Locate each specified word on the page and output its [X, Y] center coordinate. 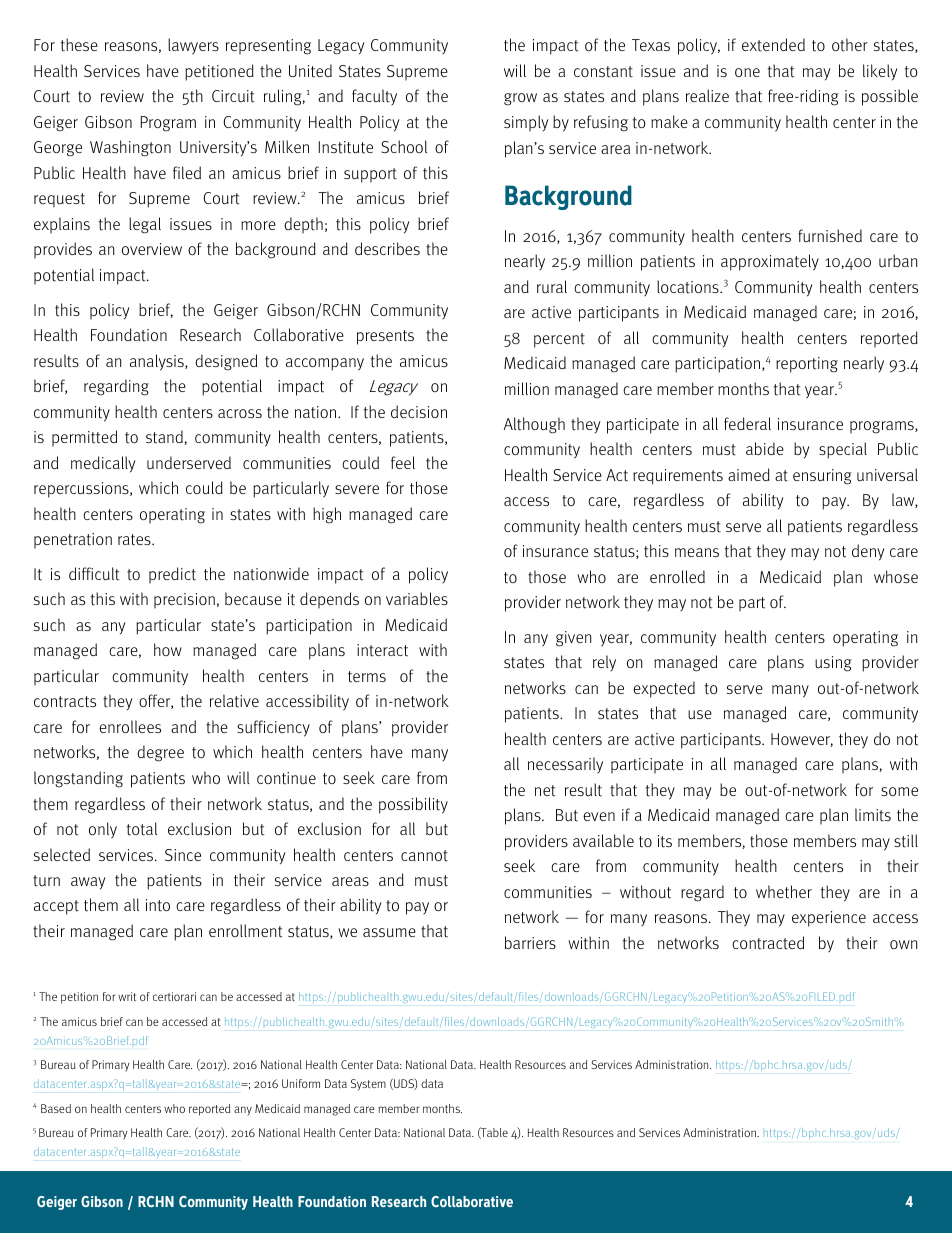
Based [56, 1108]
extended [773, 45]
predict [172, 575]
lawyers [193, 46]
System [368, 1085]
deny [868, 552]
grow [520, 99]
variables [417, 598]
